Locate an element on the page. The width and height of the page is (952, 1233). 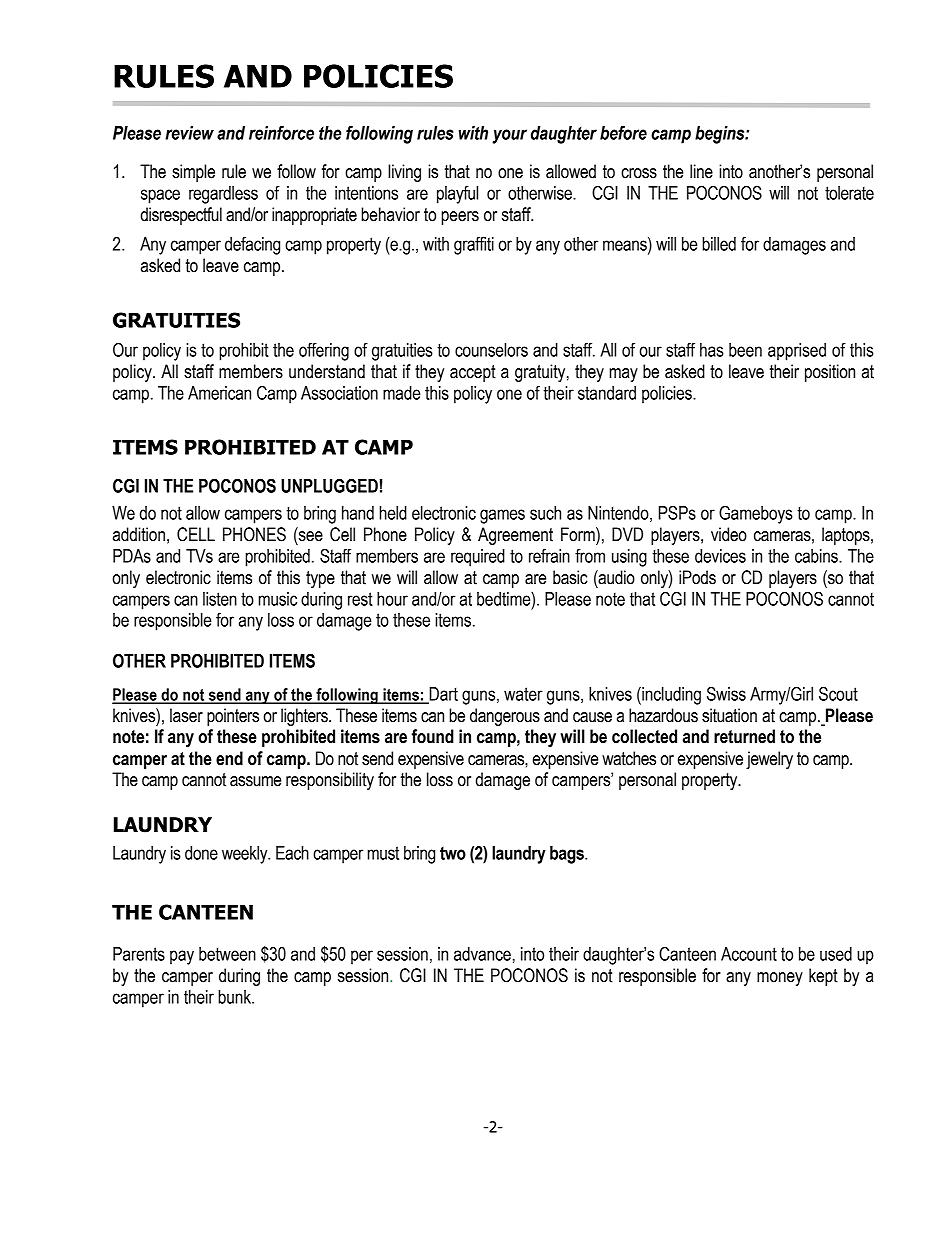
counselors is located at coordinates (491, 350).
